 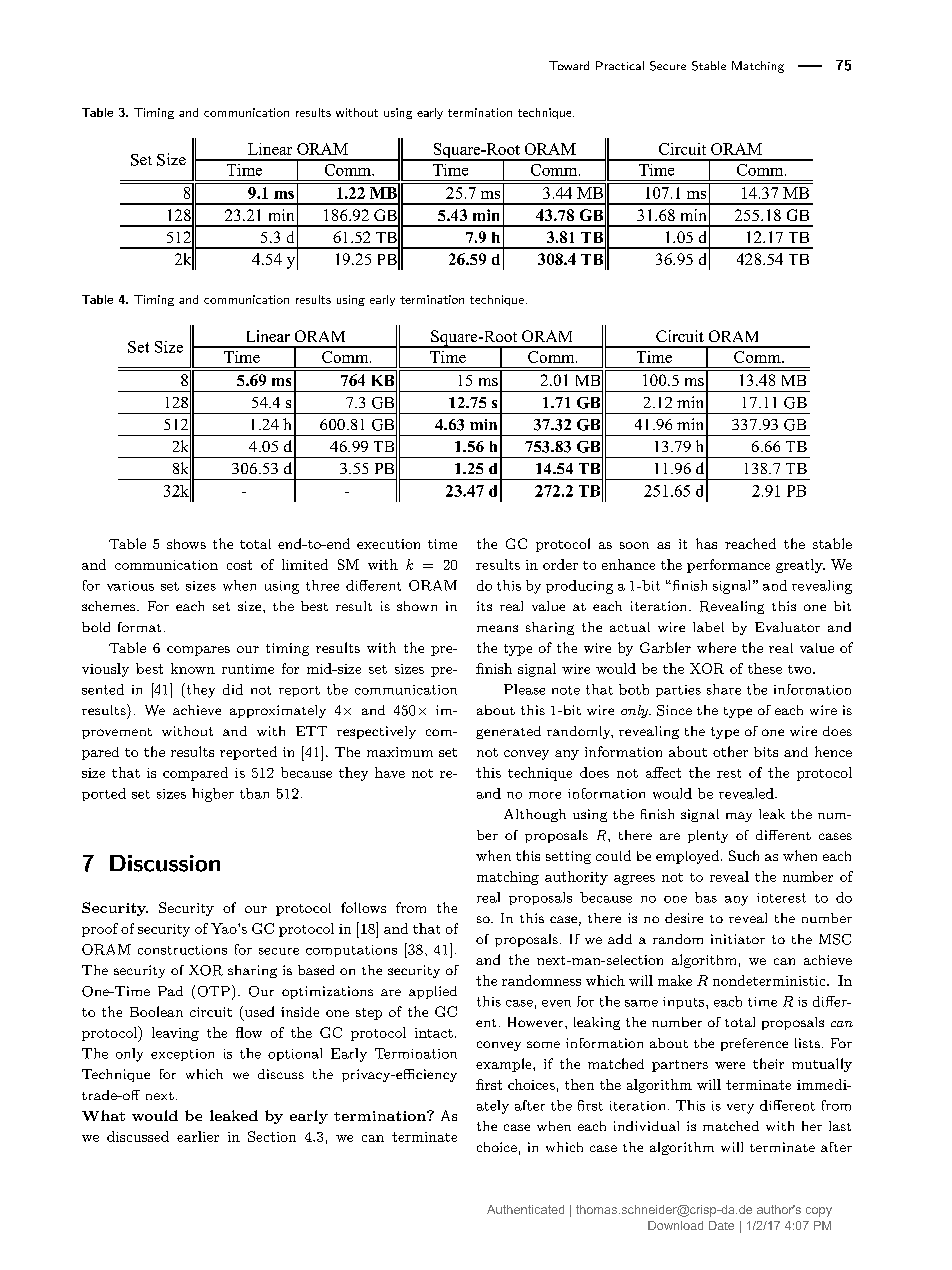 I want to click on Practical, so click(x=620, y=65).
